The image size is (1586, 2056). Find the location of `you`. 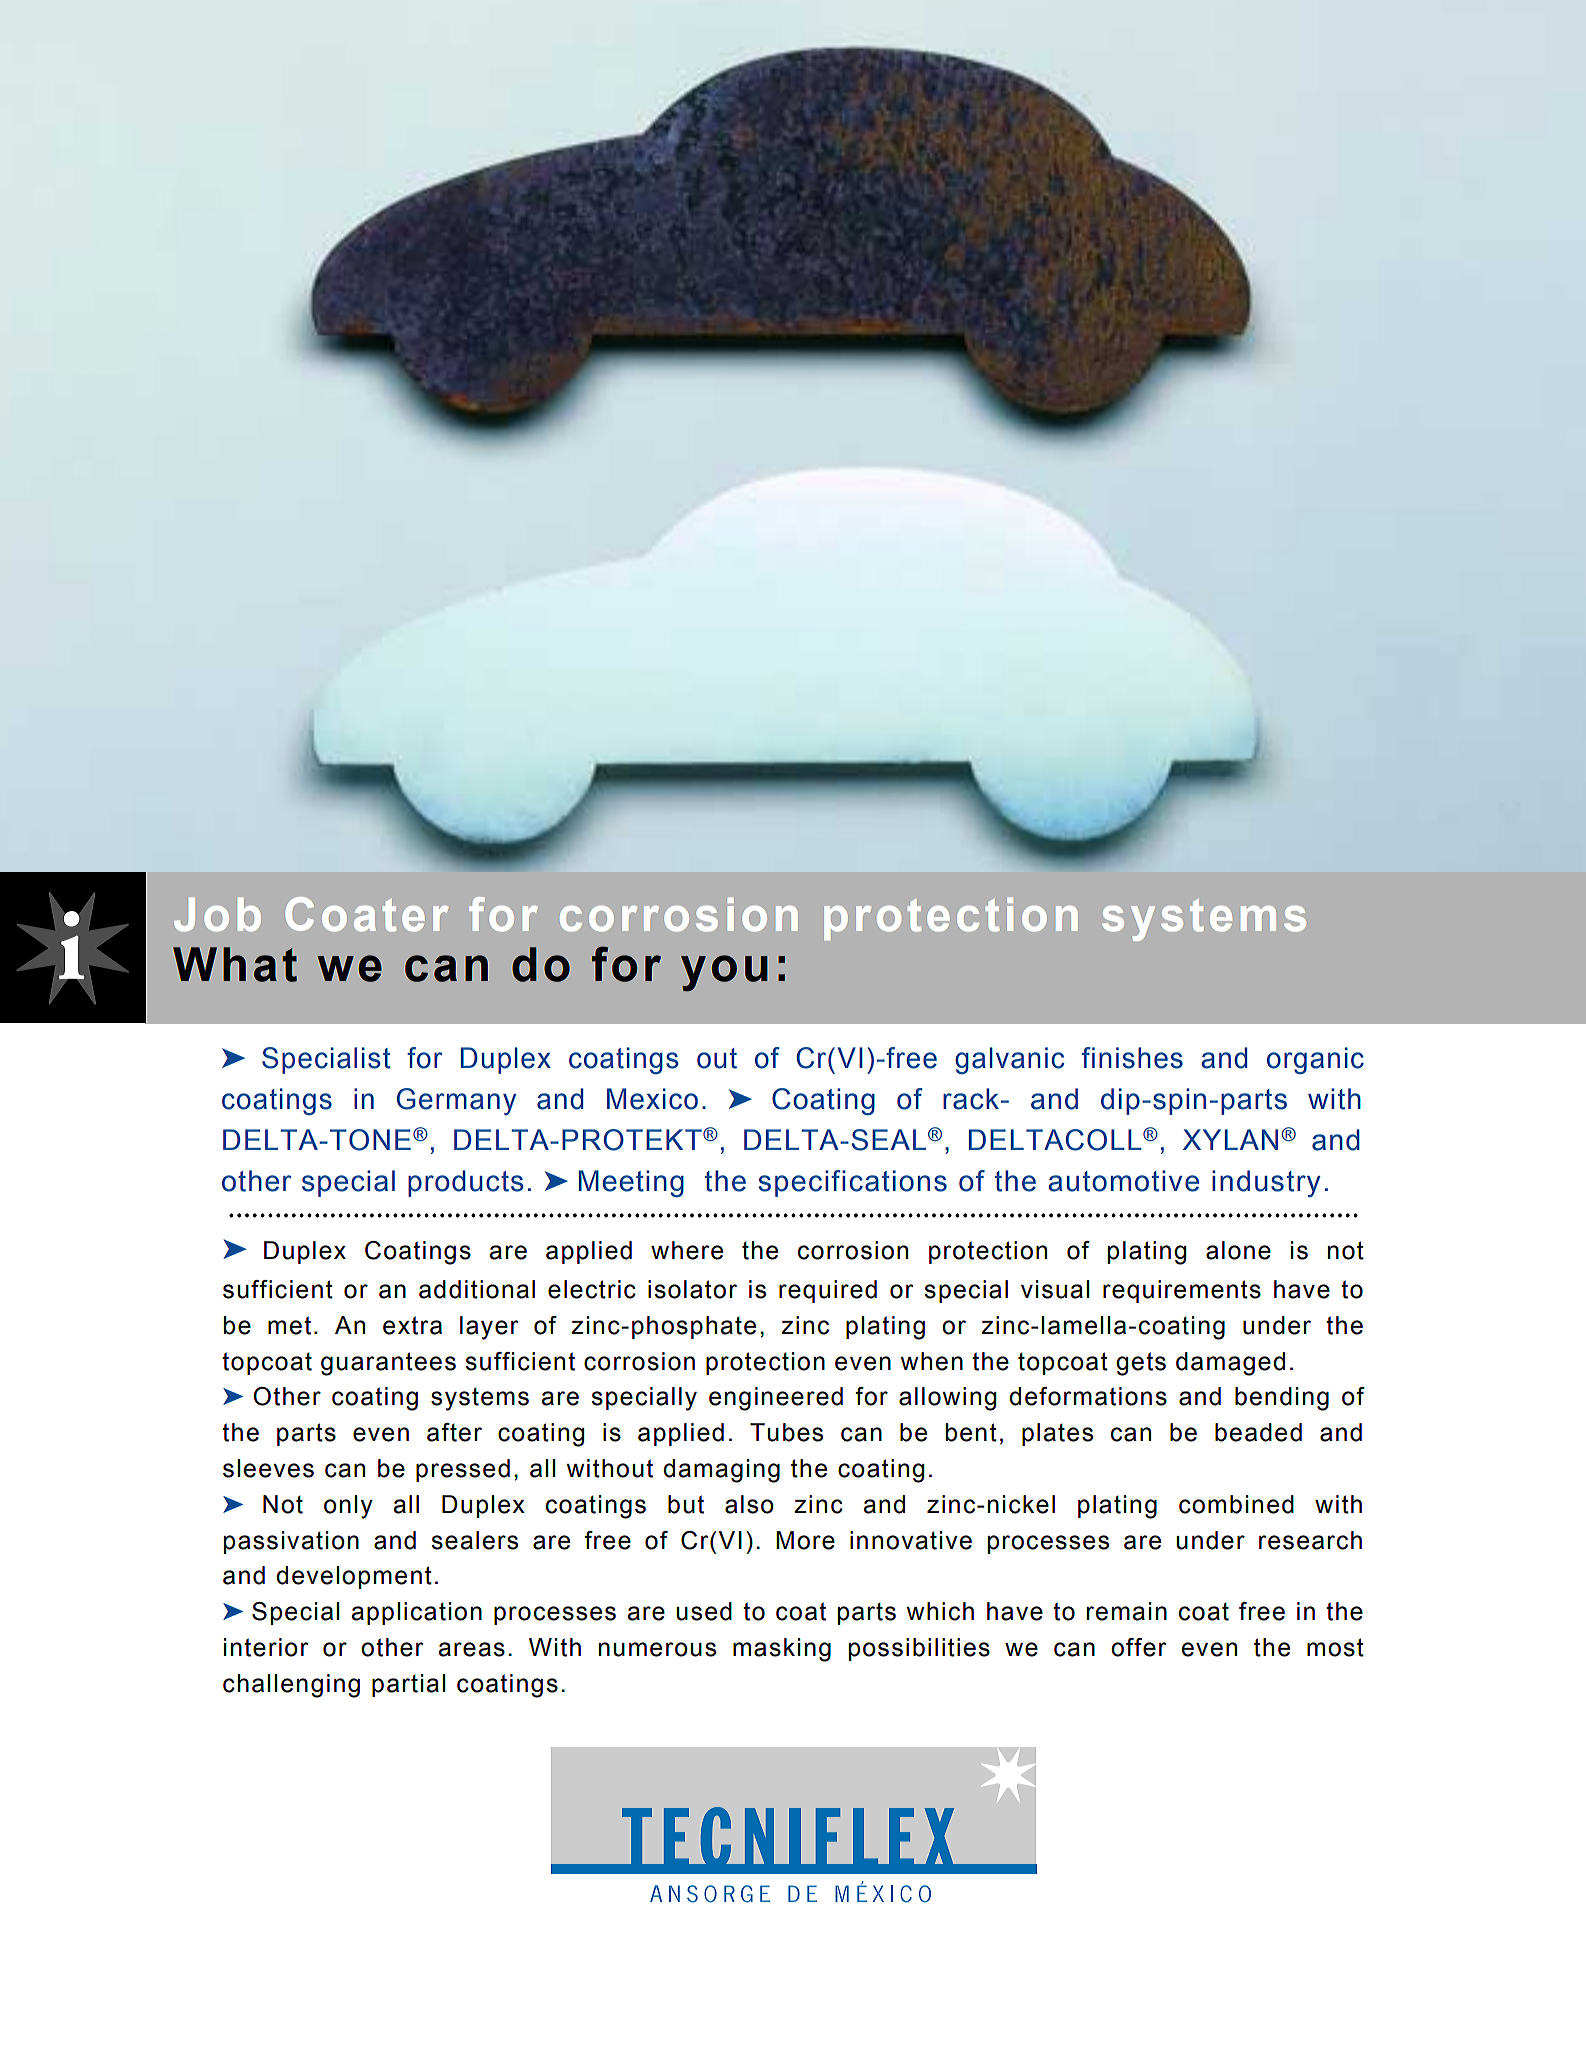

you is located at coordinates (724, 973).
